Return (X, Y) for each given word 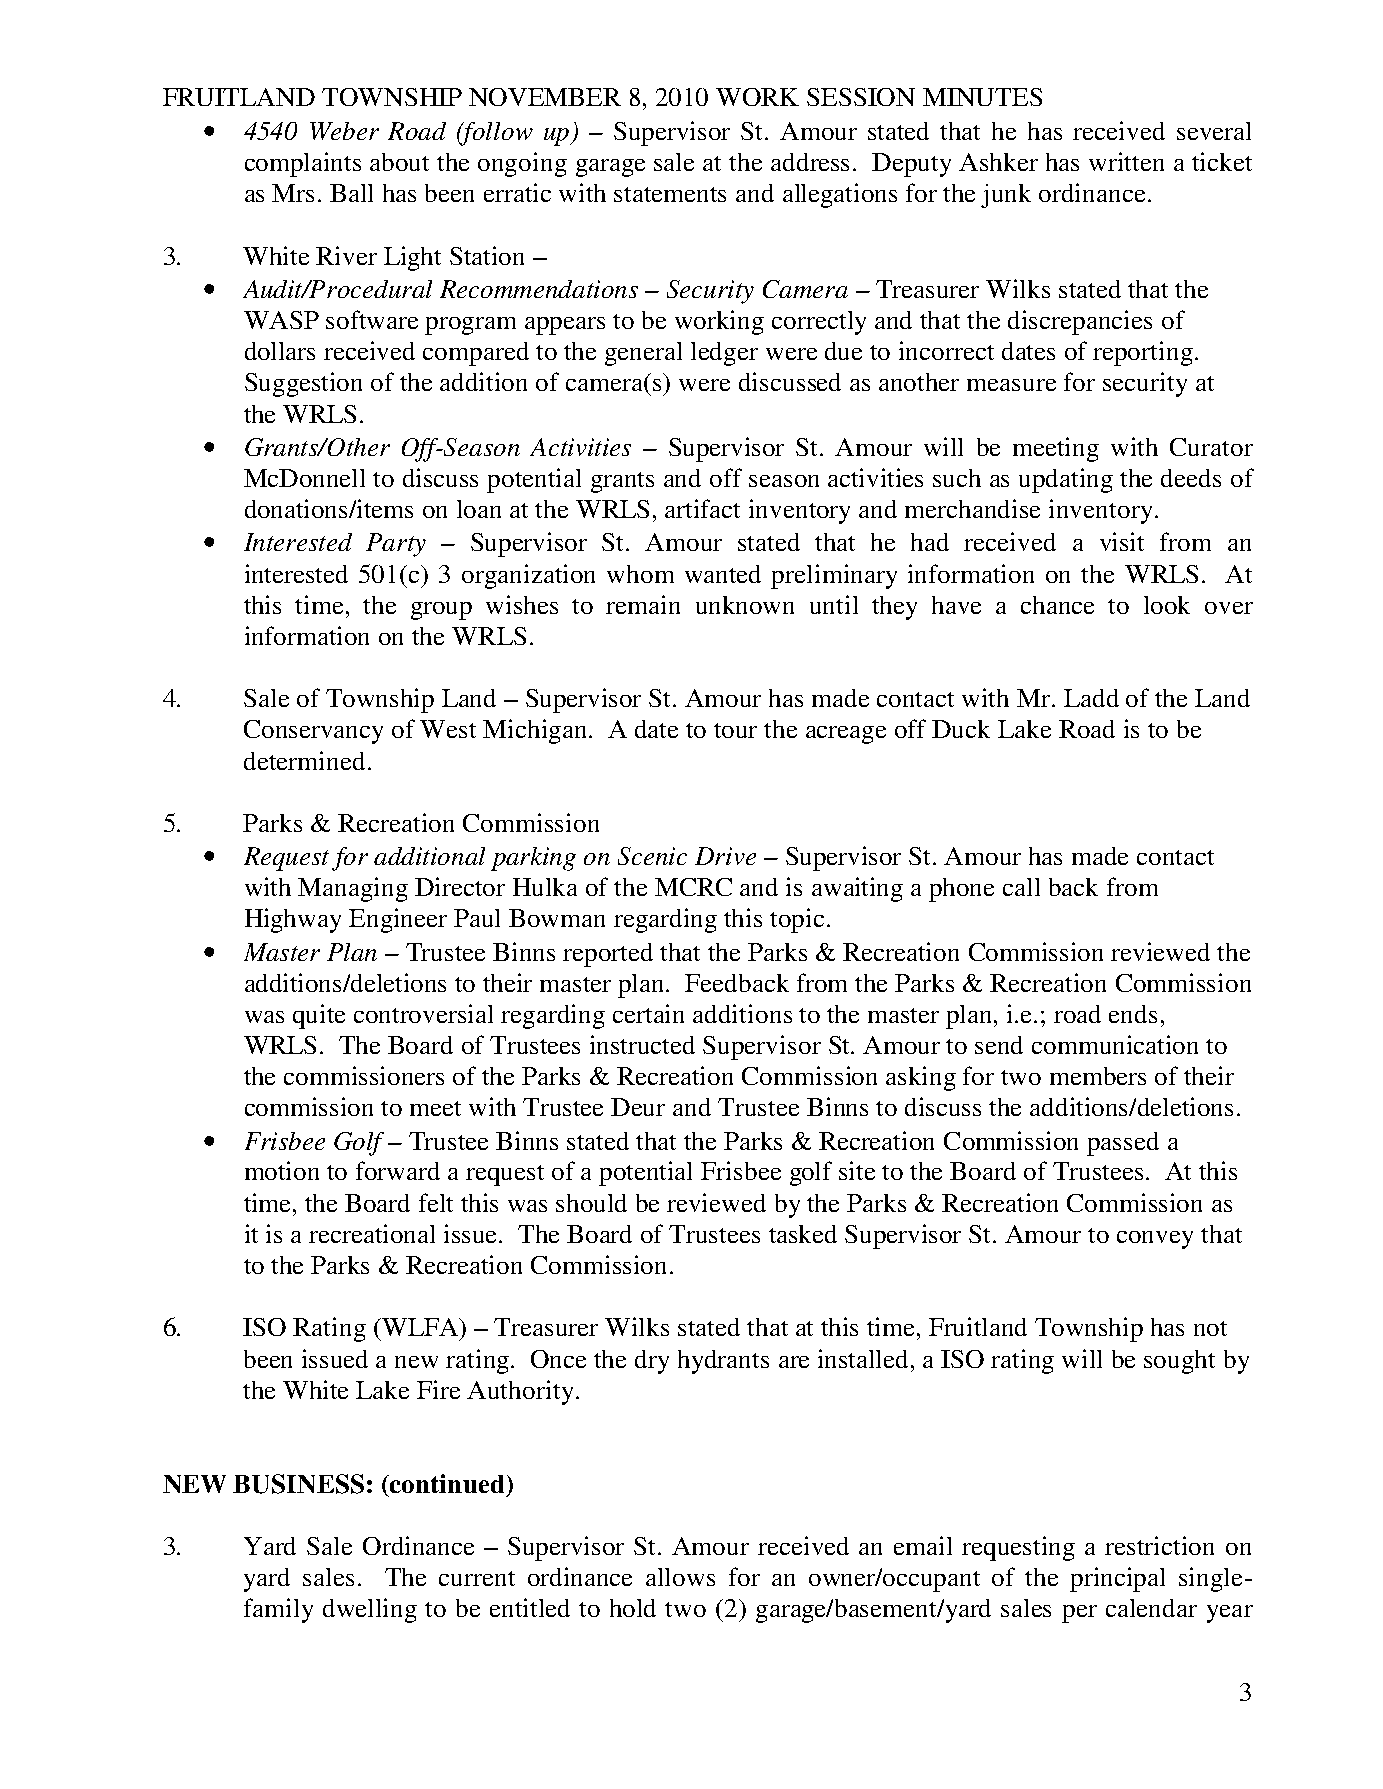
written (1126, 161)
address (810, 162)
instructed (642, 1044)
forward (398, 1170)
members (1098, 1076)
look (1167, 605)
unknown (745, 605)
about (399, 162)
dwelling (370, 1610)
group (441, 611)
